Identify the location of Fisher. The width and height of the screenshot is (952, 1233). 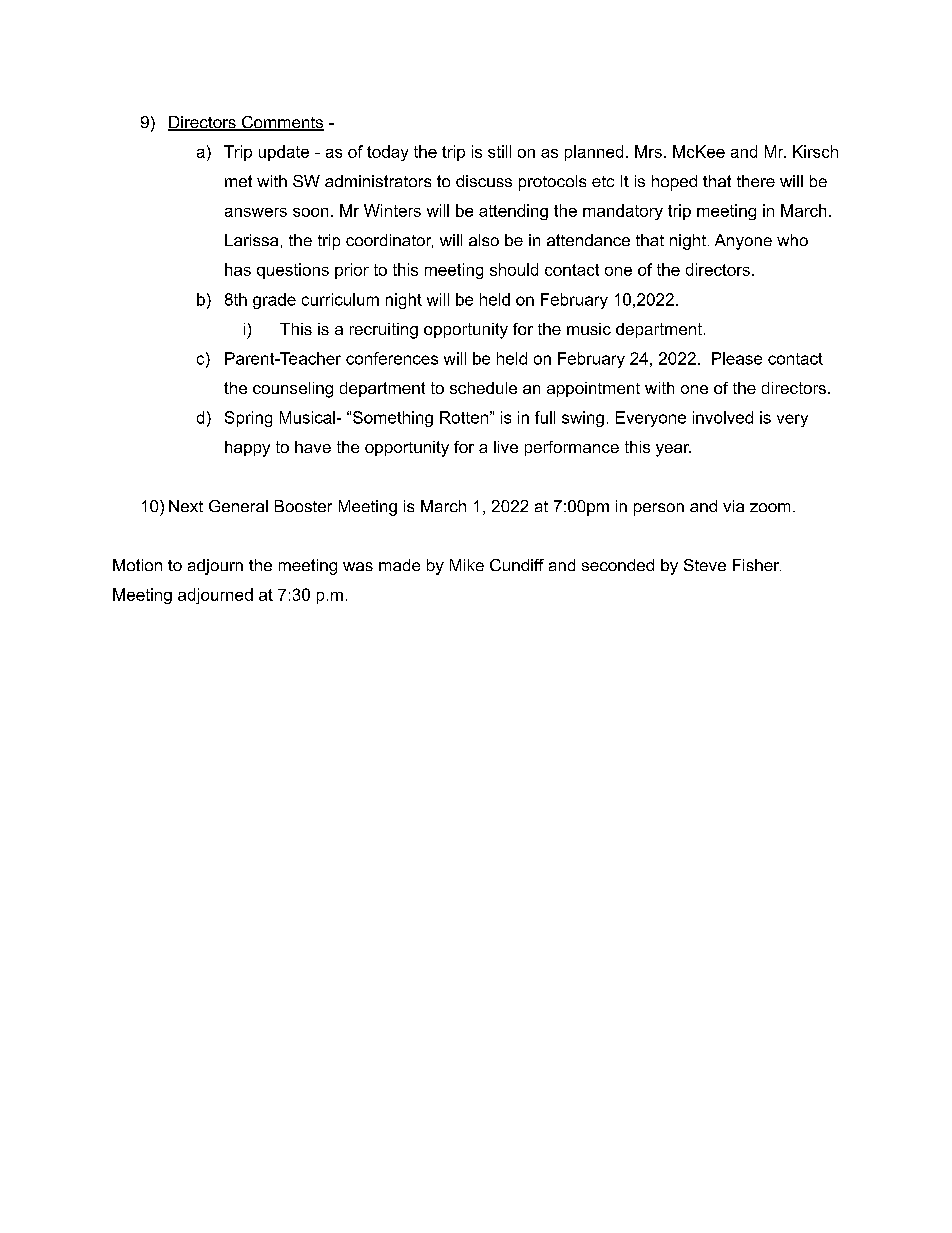
(757, 565).
